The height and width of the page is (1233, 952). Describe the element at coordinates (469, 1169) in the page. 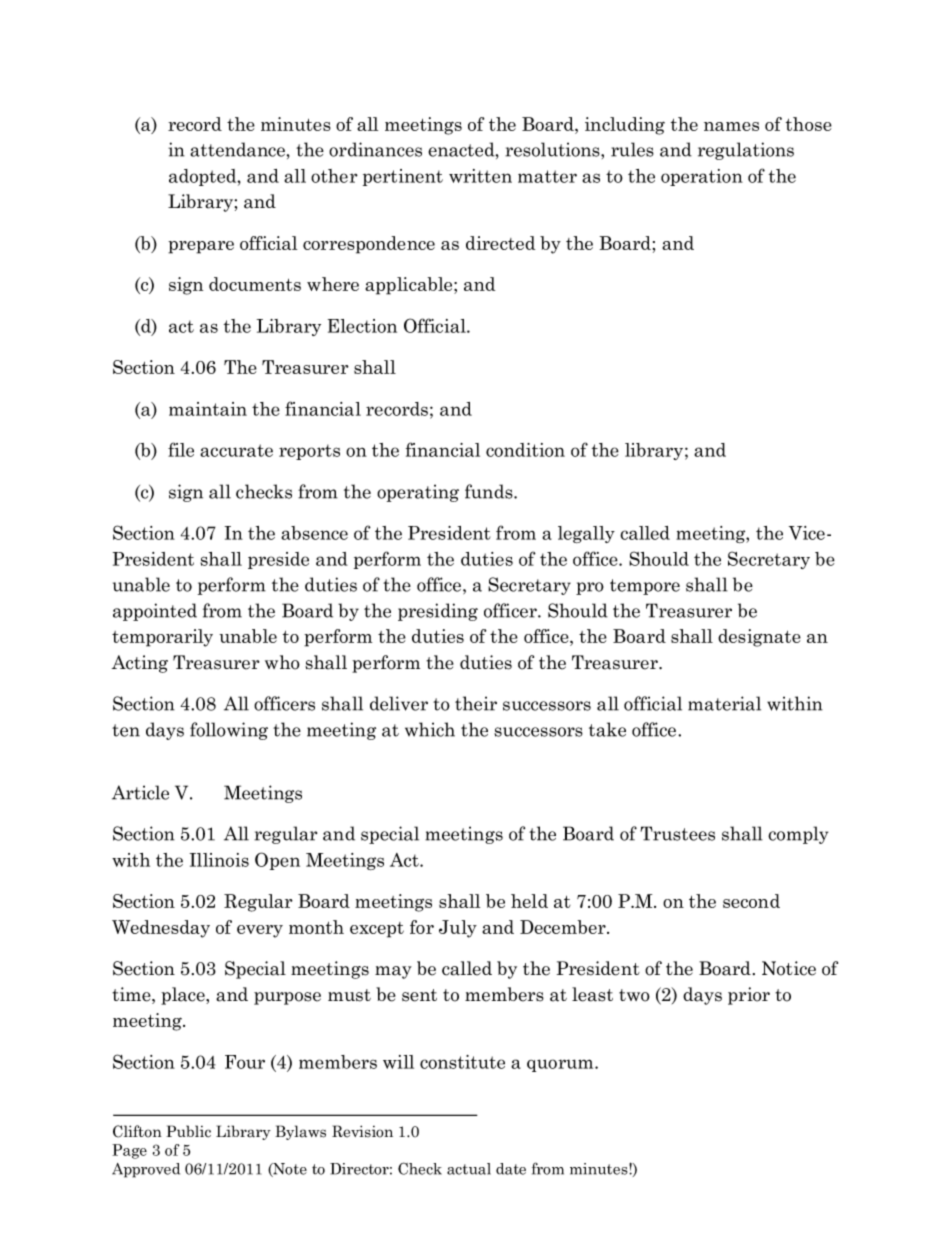

I see `actual` at that location.
